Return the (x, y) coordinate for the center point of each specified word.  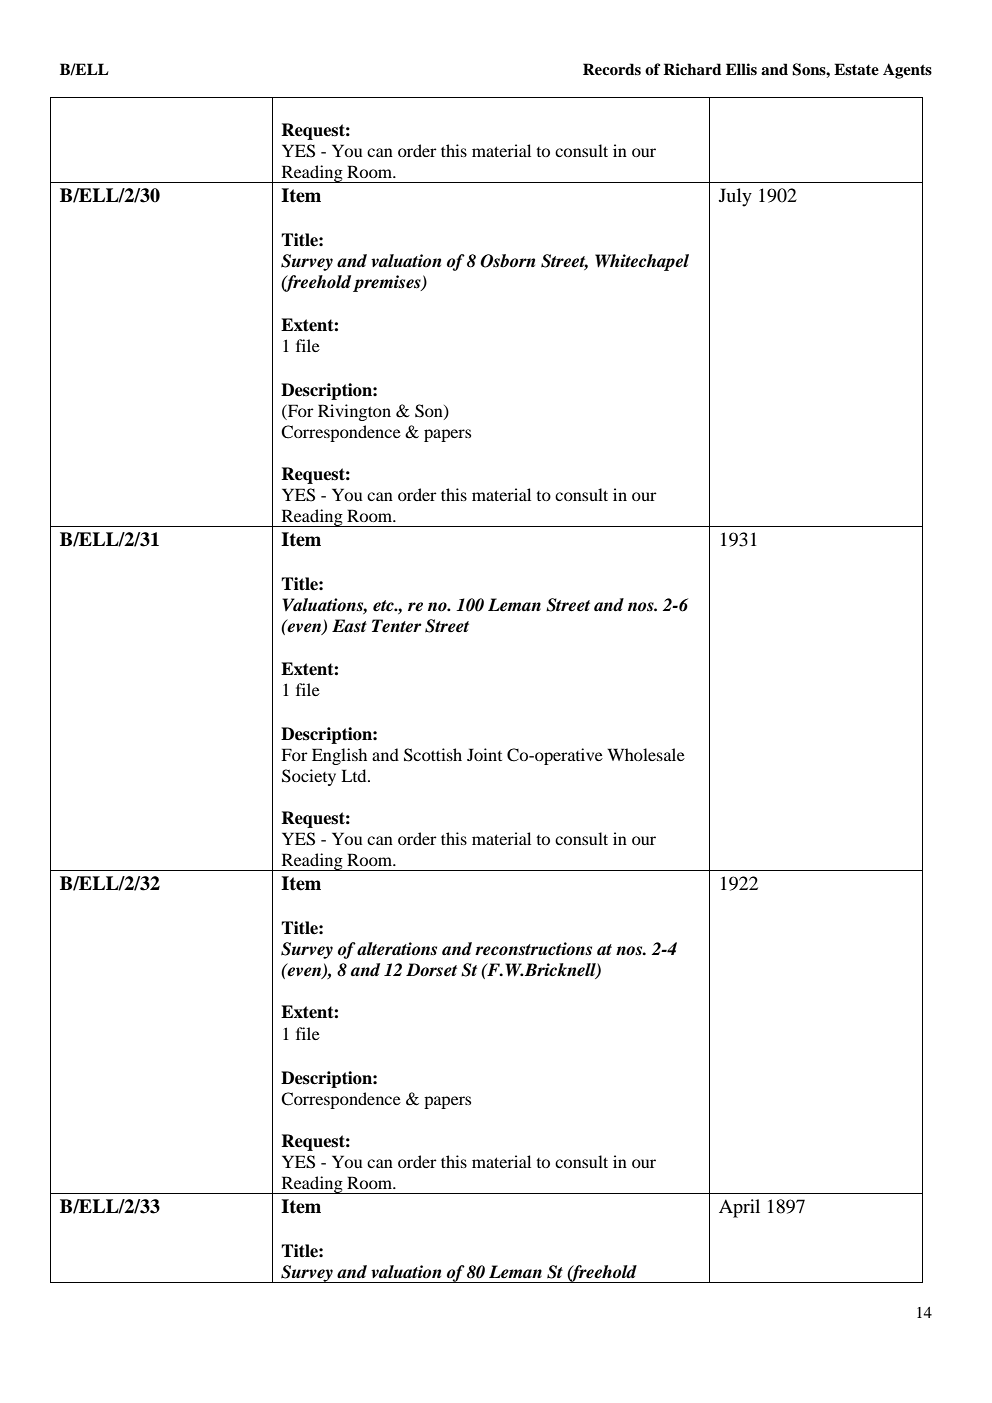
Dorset (431, 970)
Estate (856, 69)
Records (612, 69)
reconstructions (533, 949)
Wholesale (646, 754)
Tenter (397, 626)
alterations (397, 949)
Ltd (355, 775)
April (739, 1208)
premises (388, 283)
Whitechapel (642, 262)
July (735, 197)
